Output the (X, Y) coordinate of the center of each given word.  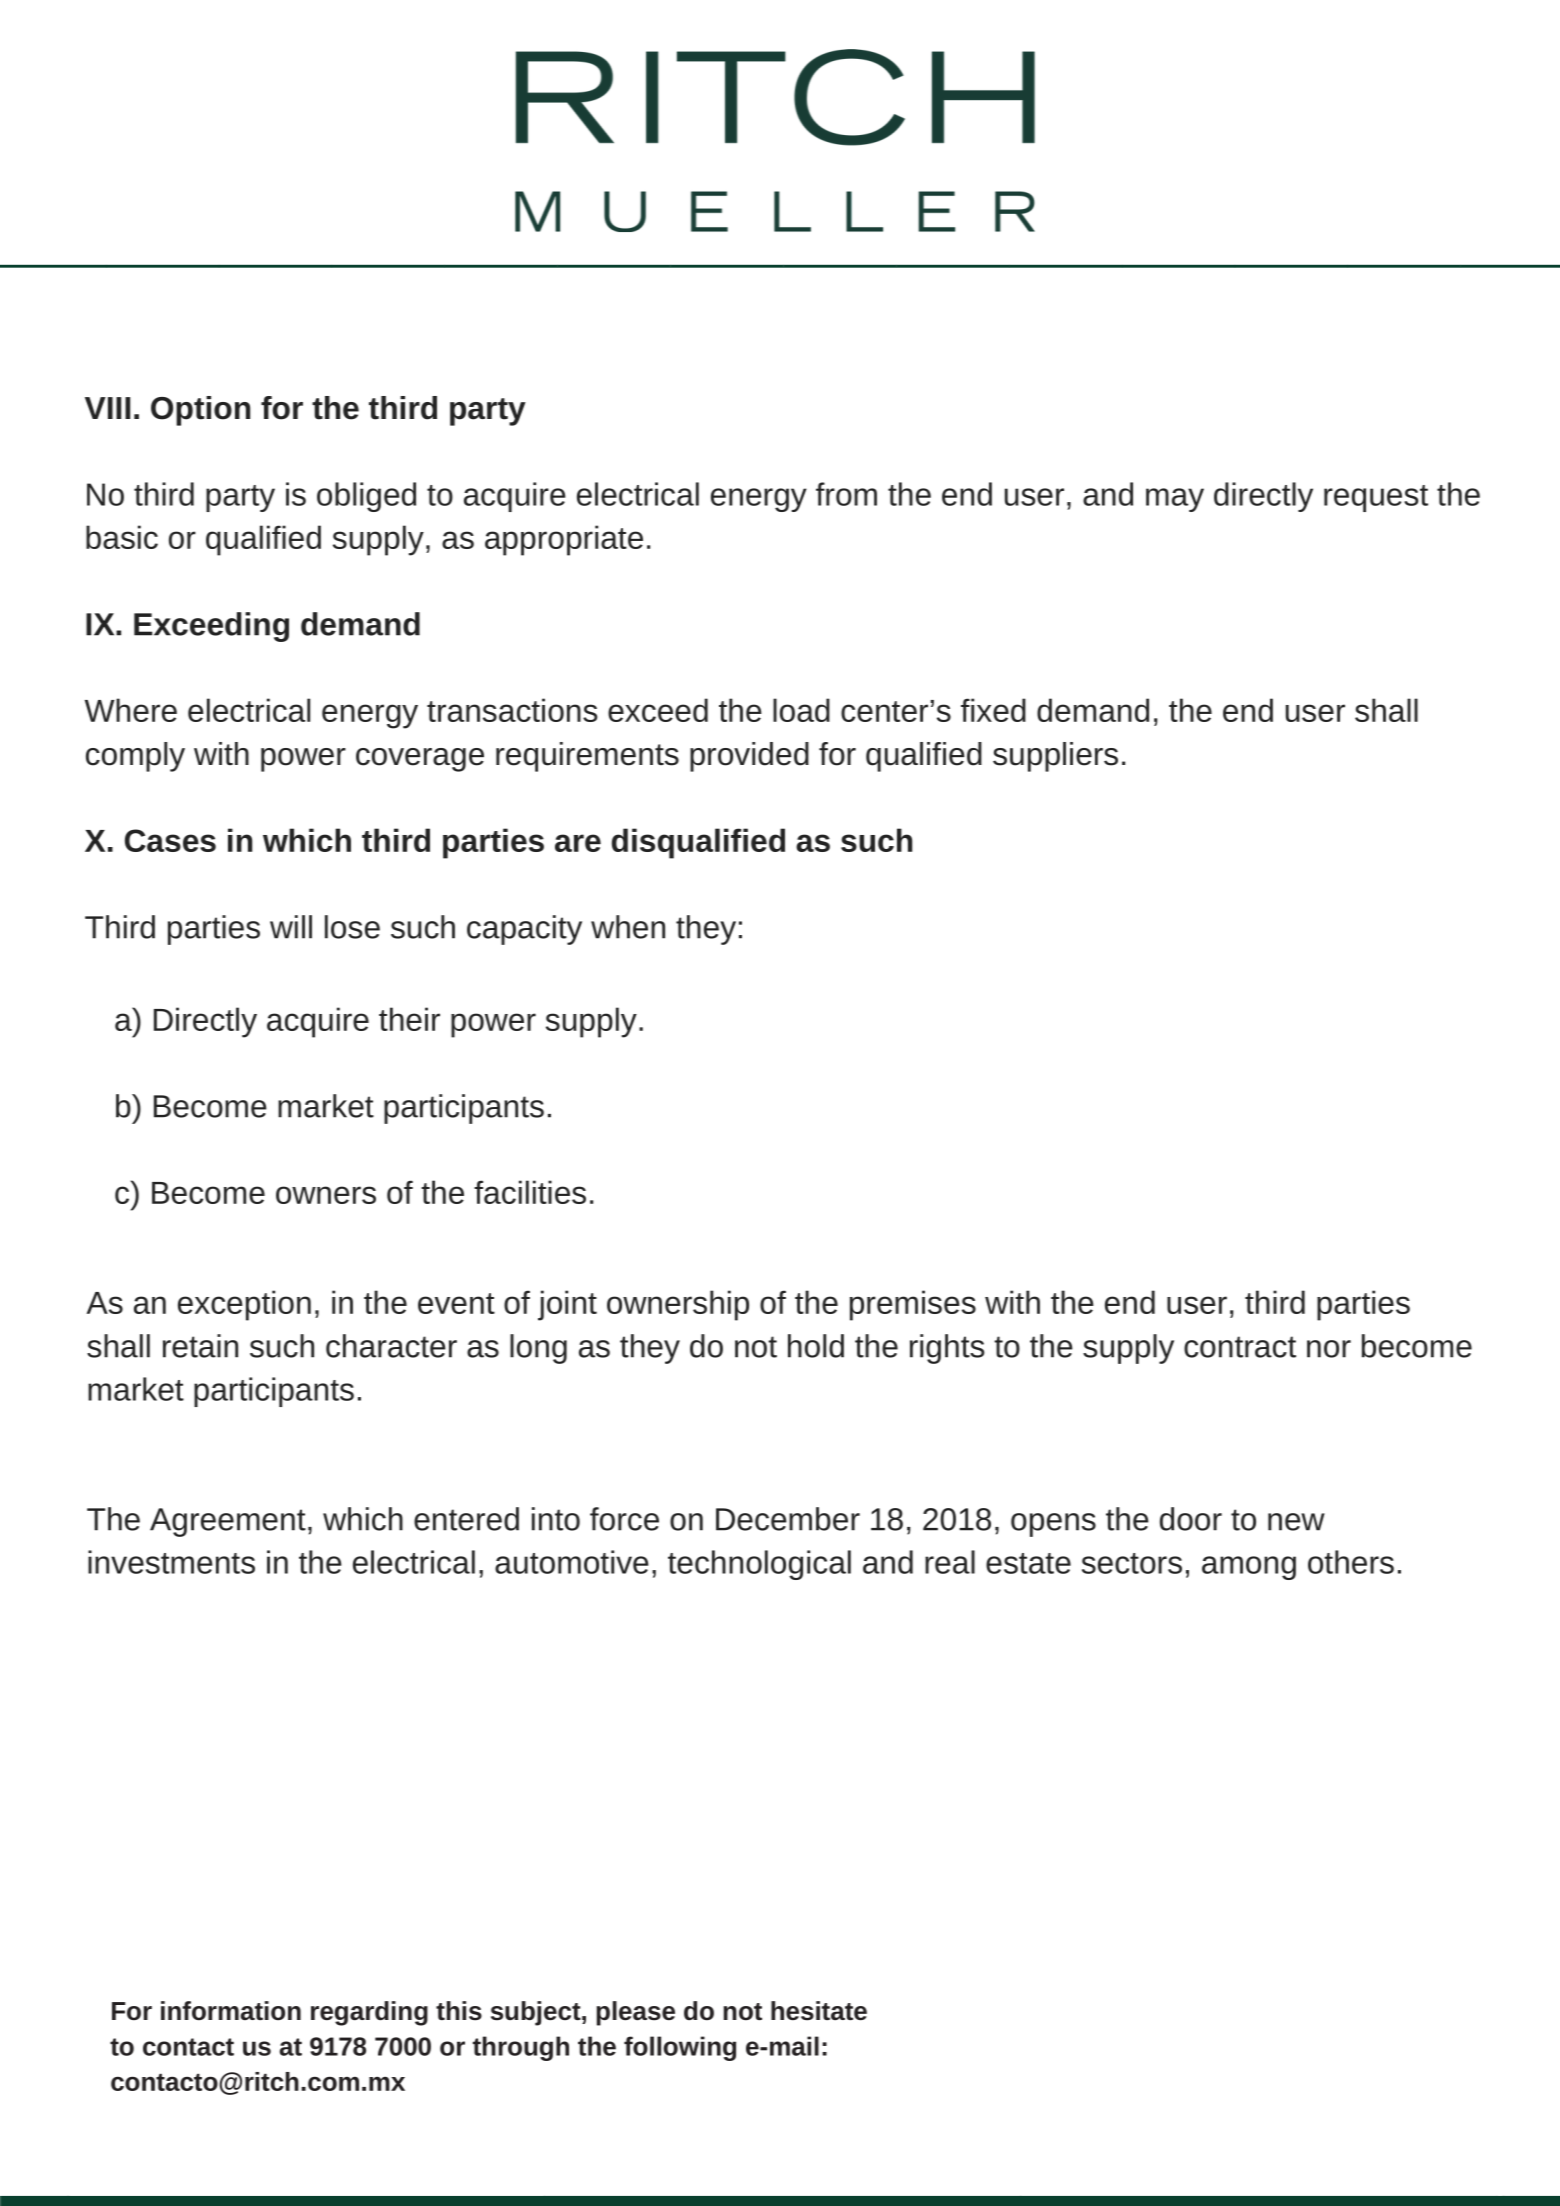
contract (1240, 1347)
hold (816, 1346)
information (231, 2011)
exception (244, 1305)
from (846, 494)
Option (200, 411)
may (1175, 500)
